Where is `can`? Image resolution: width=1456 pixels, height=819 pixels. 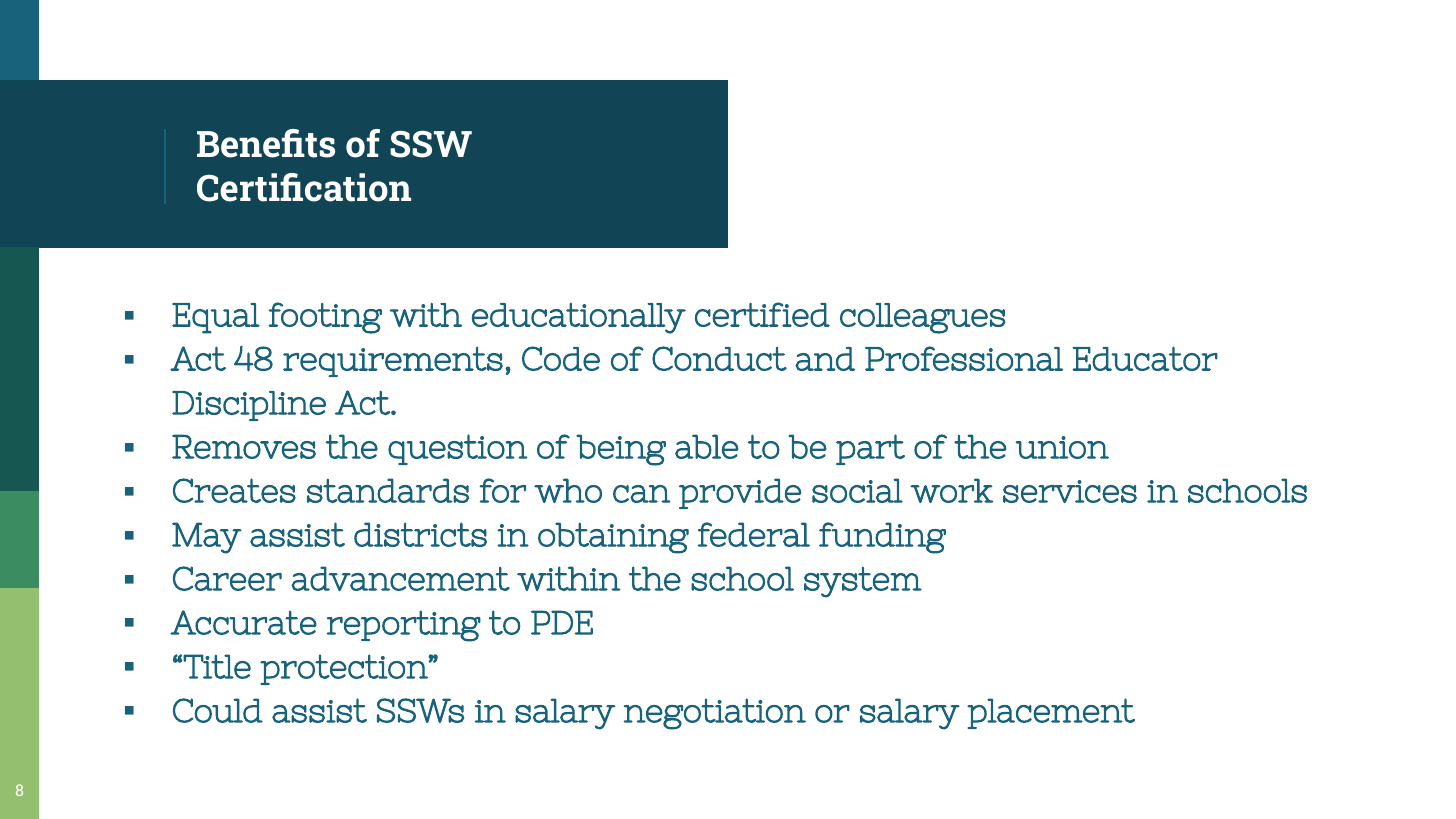
can is located at coordinates (642, 494).
